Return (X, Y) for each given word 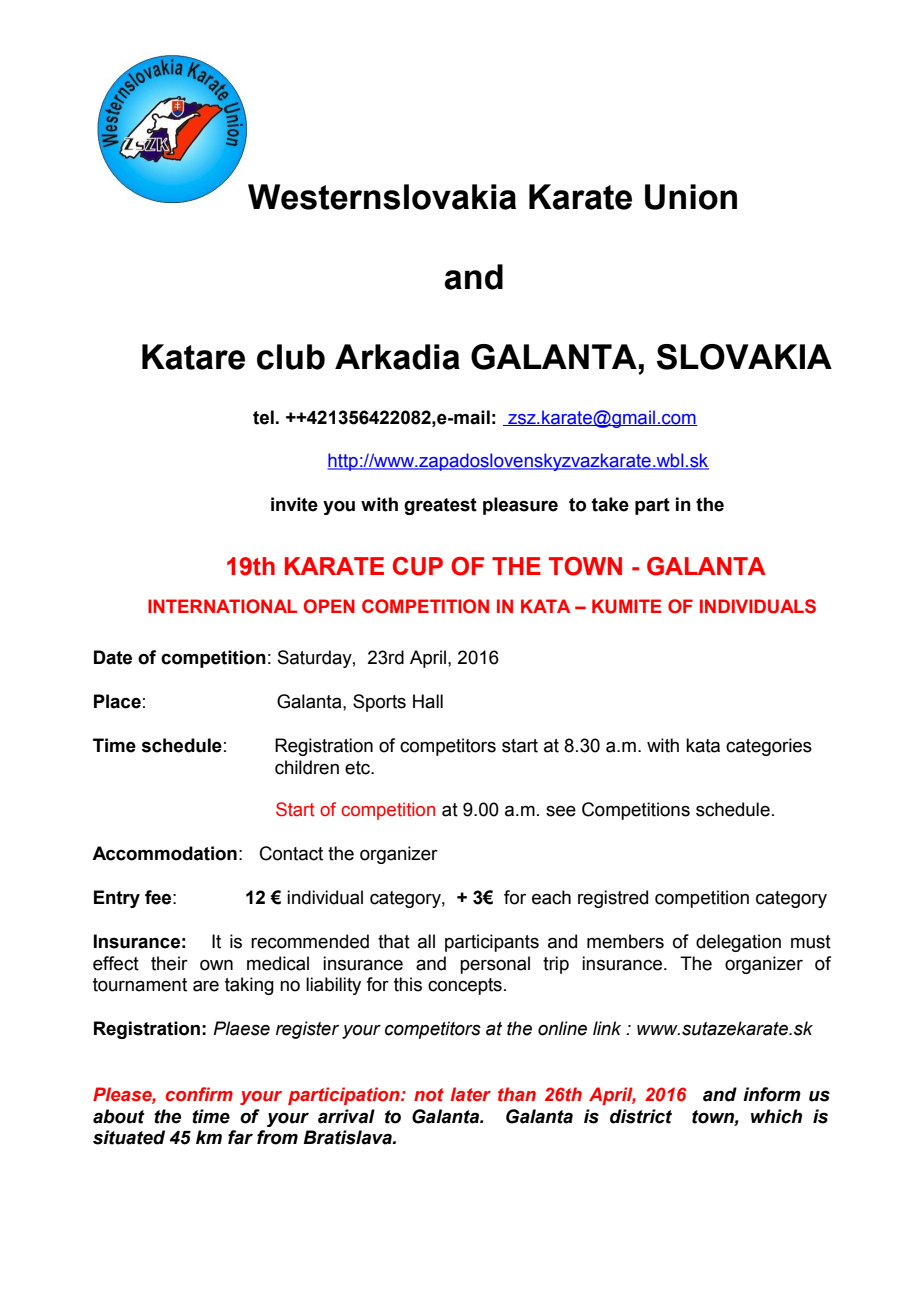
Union (691, 197)
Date (113, 657)
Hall (428, 701)
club (291, 357)
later (471, 1094)
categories (769, 747)
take (610, 504)
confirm (199, 1094)
